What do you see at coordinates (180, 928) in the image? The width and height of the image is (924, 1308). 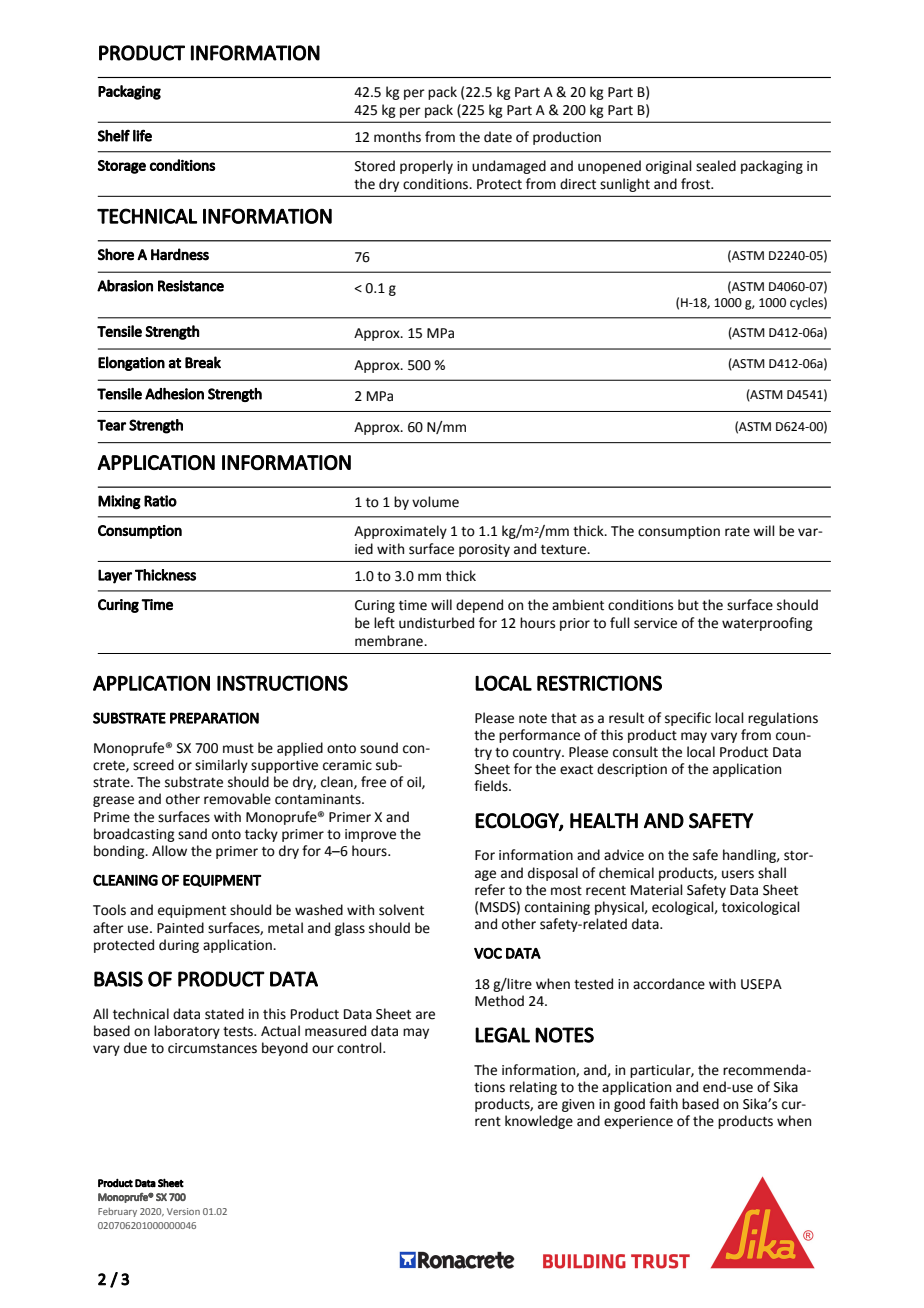 I see `Painted` at bounding box center [180, 928].
